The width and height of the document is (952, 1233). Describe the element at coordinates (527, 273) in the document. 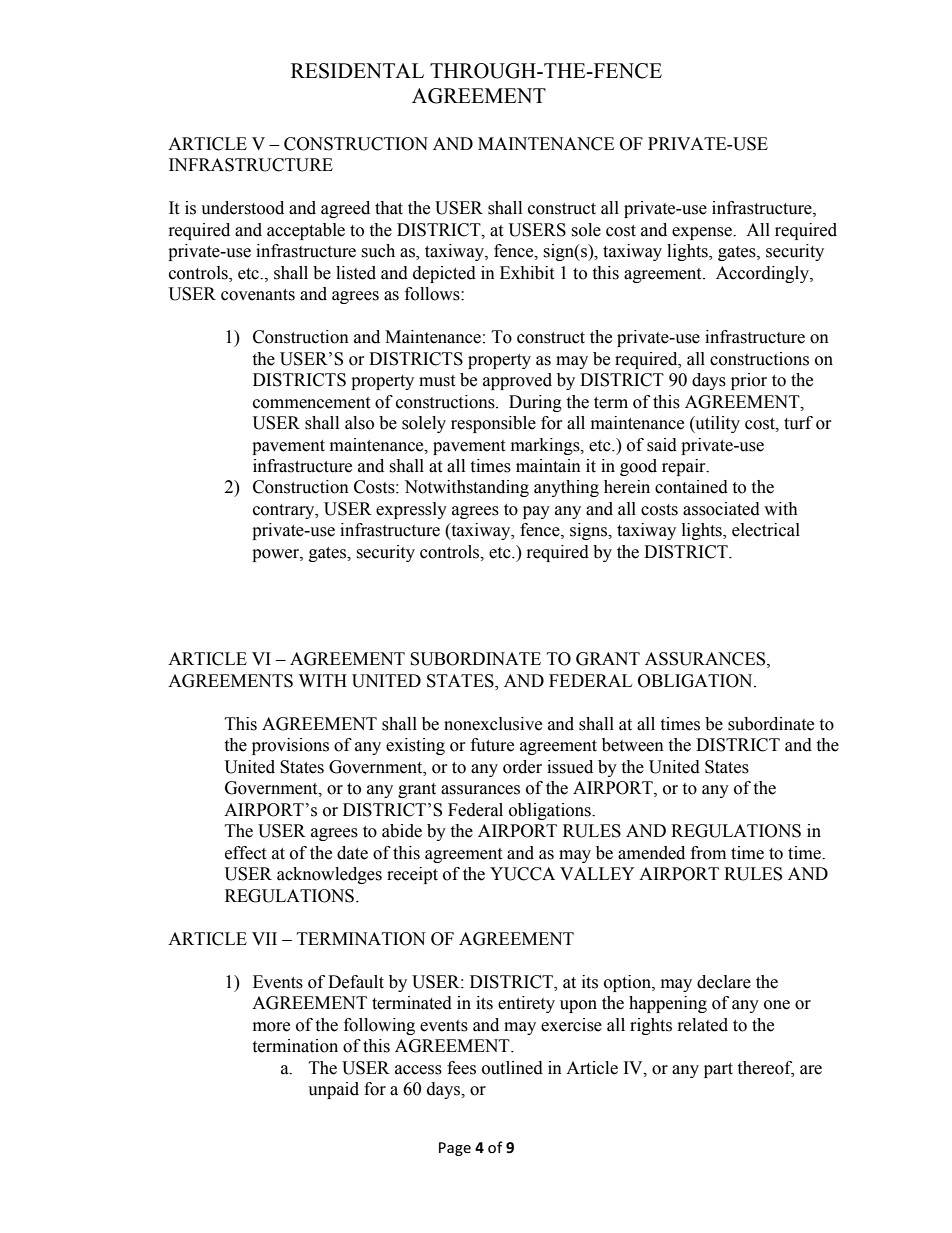

I see `Exhibit` at that location.
